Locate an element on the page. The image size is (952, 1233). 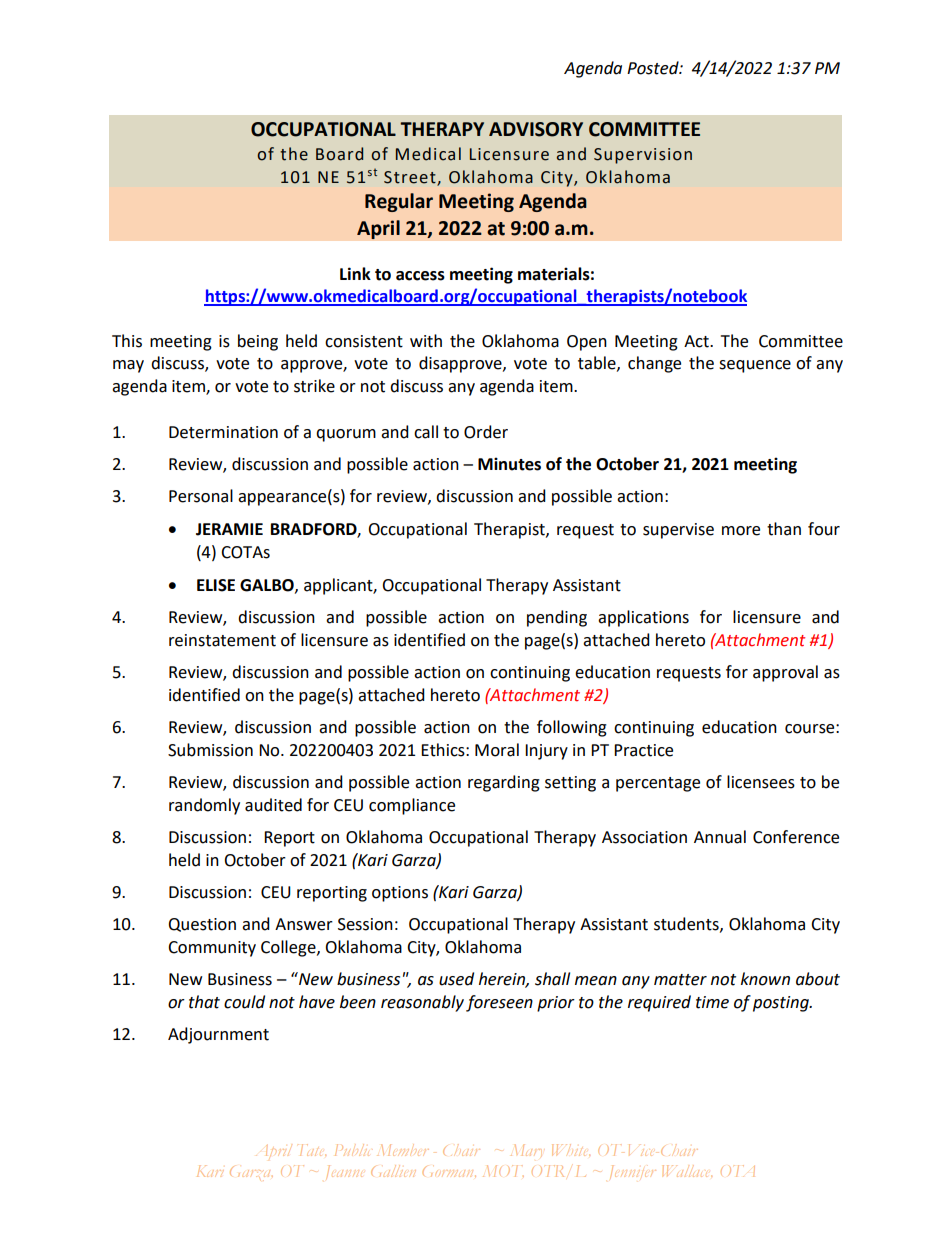
Regular is located at coordinates (399, 202).
